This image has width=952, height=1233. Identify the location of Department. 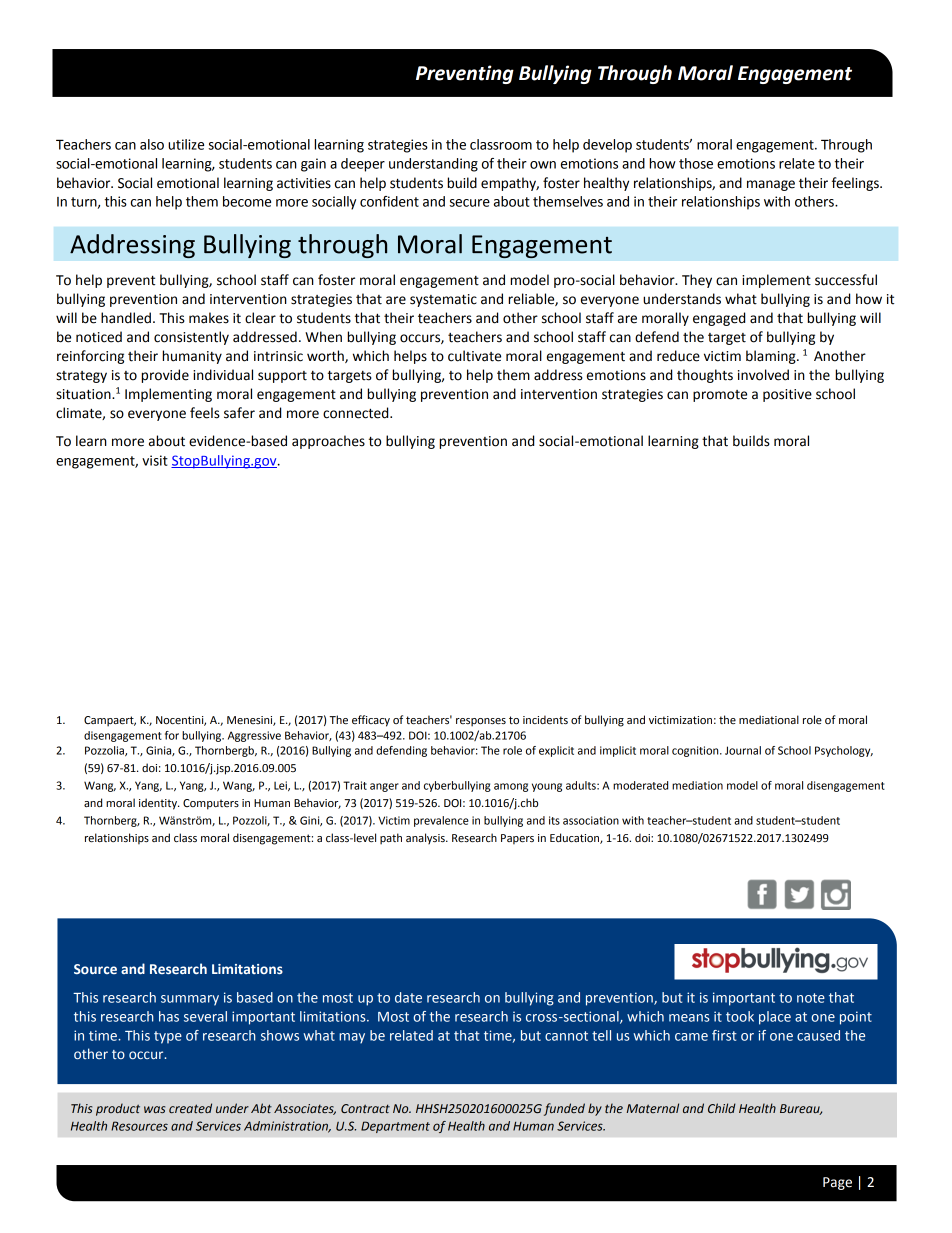
(395, 1127).
